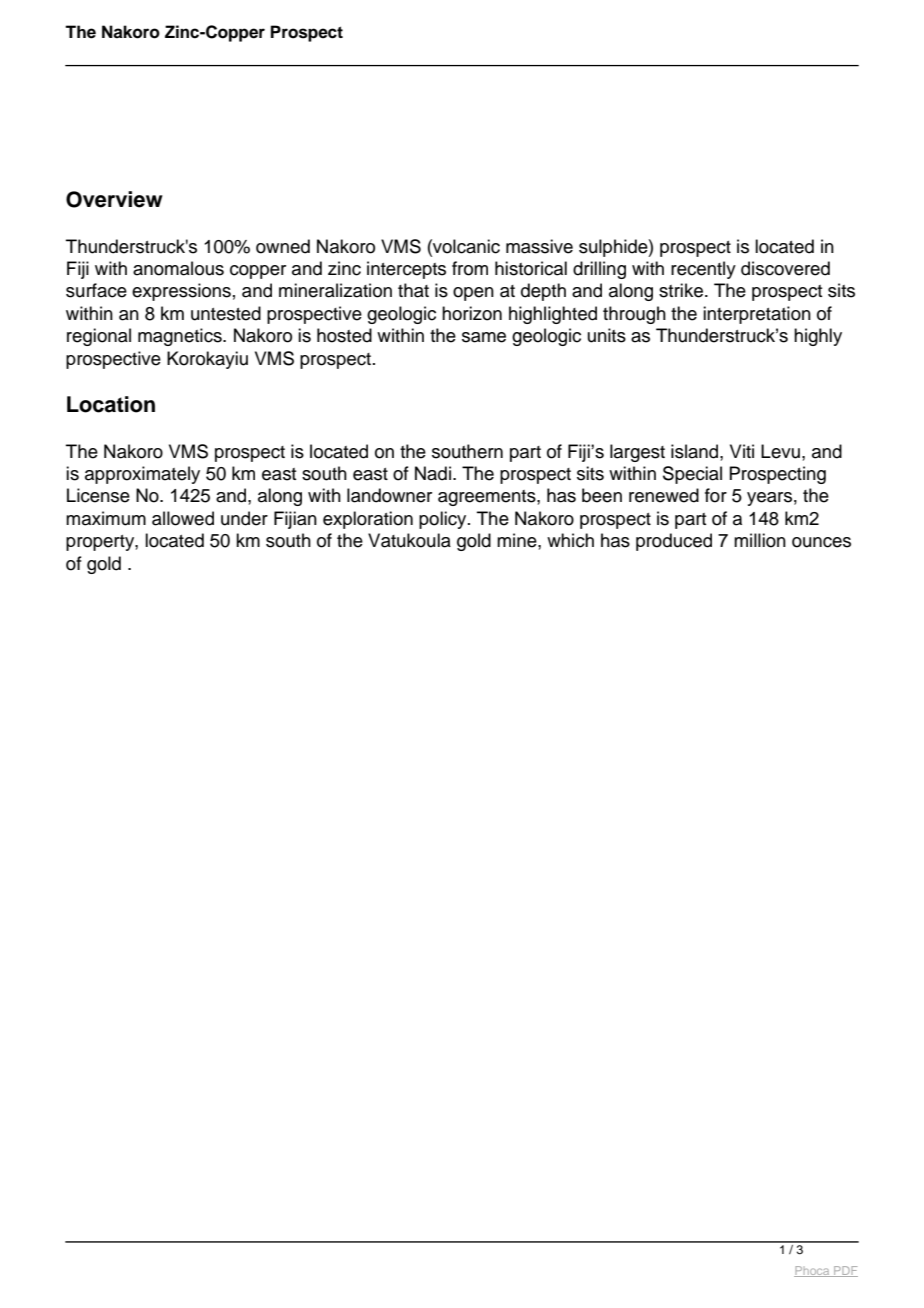 The width and height of the screenshot is (924, 1308). I want to click on million, so click(760, 540).
